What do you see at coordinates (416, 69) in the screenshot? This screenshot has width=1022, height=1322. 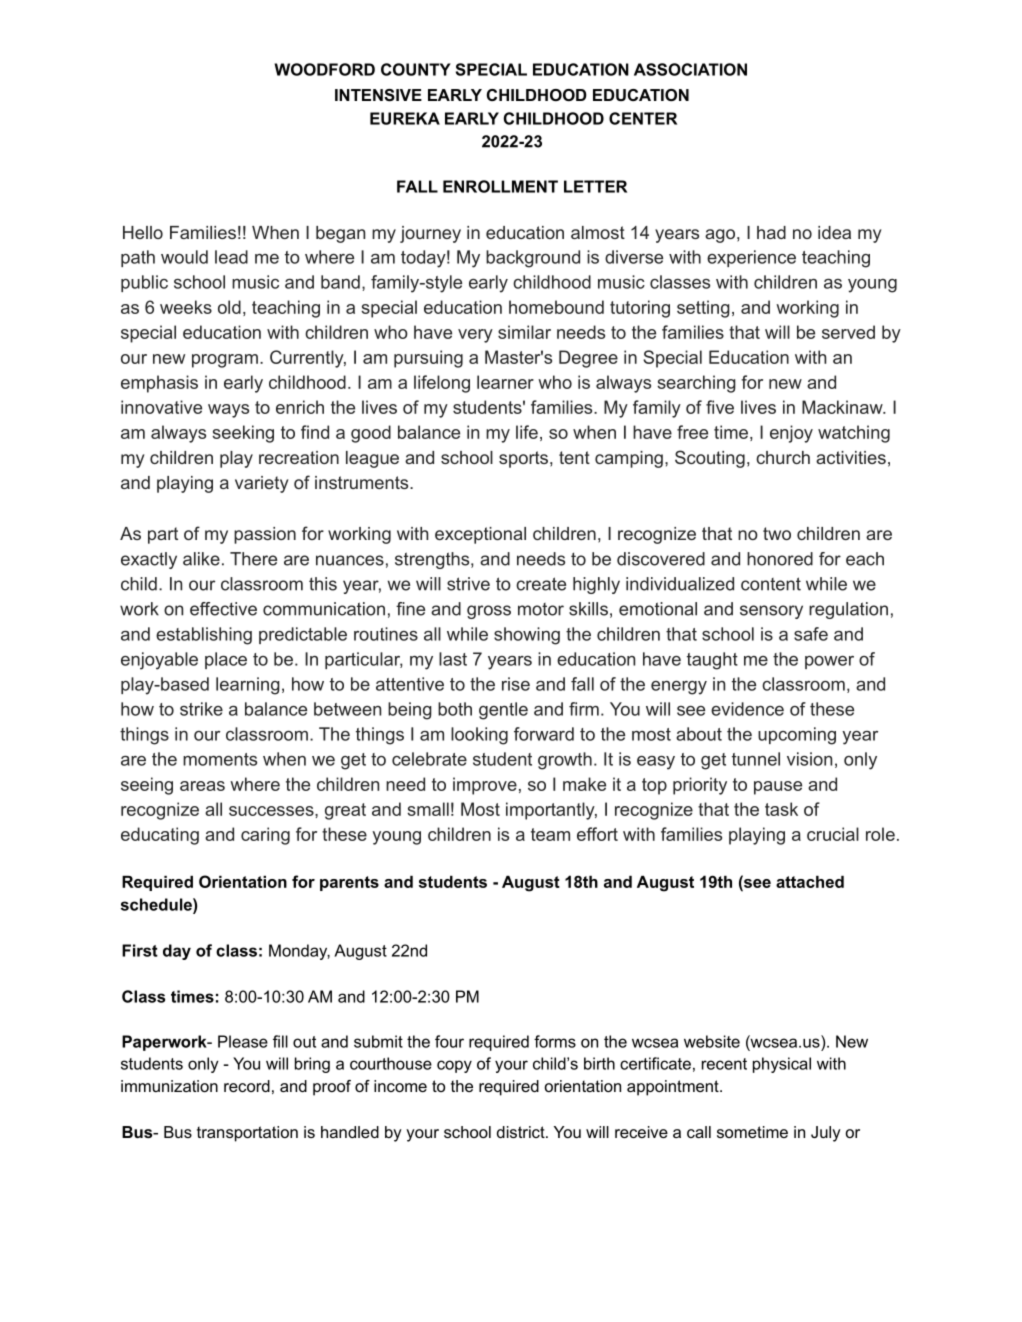 I see `COUNTY` at bounding box center [416, 69].
